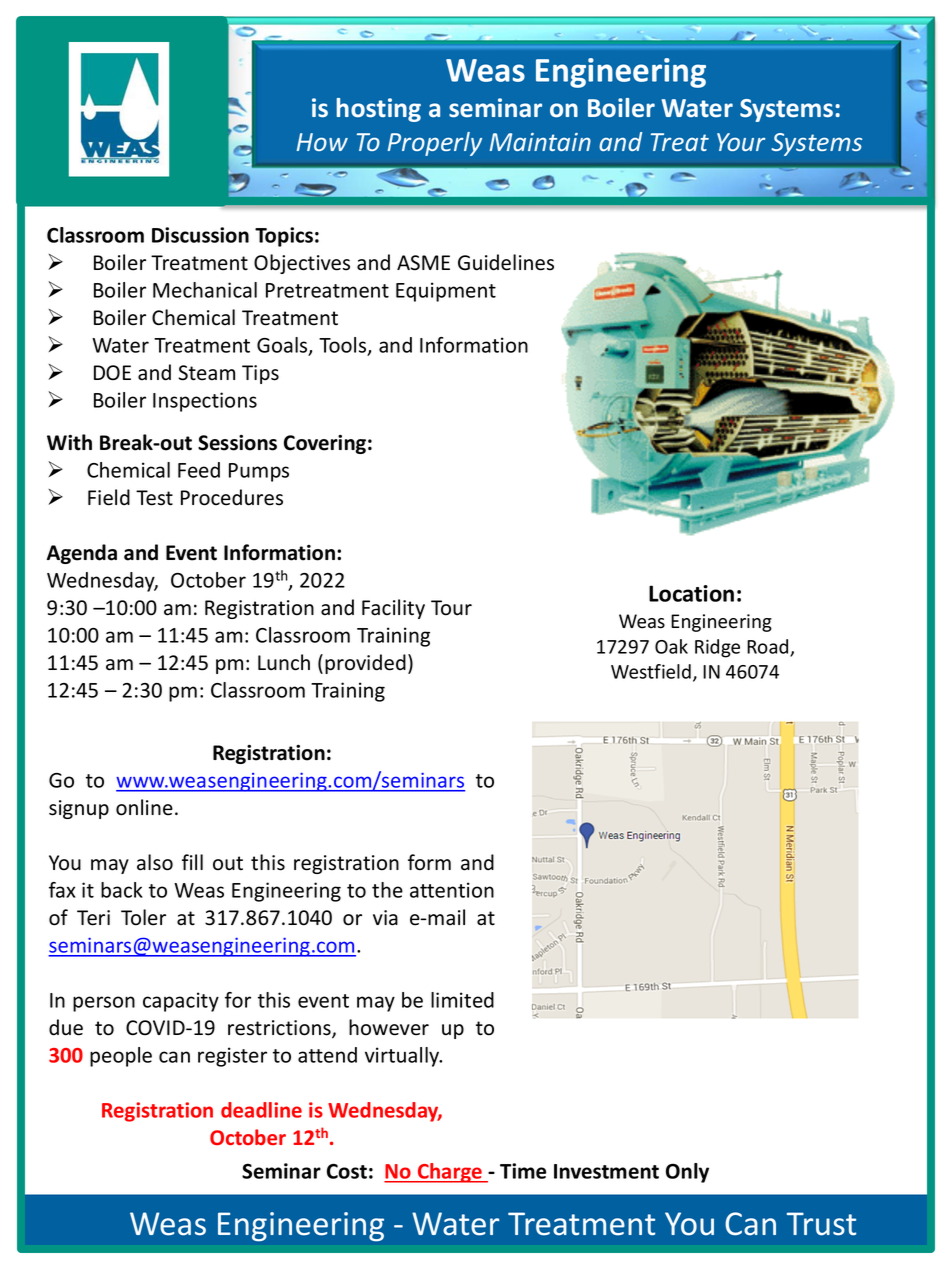 This screenshot has width=952, height=1270. Describe the element at coordinates (344, 346) in the screenshot. I see `Tools` at that location.
